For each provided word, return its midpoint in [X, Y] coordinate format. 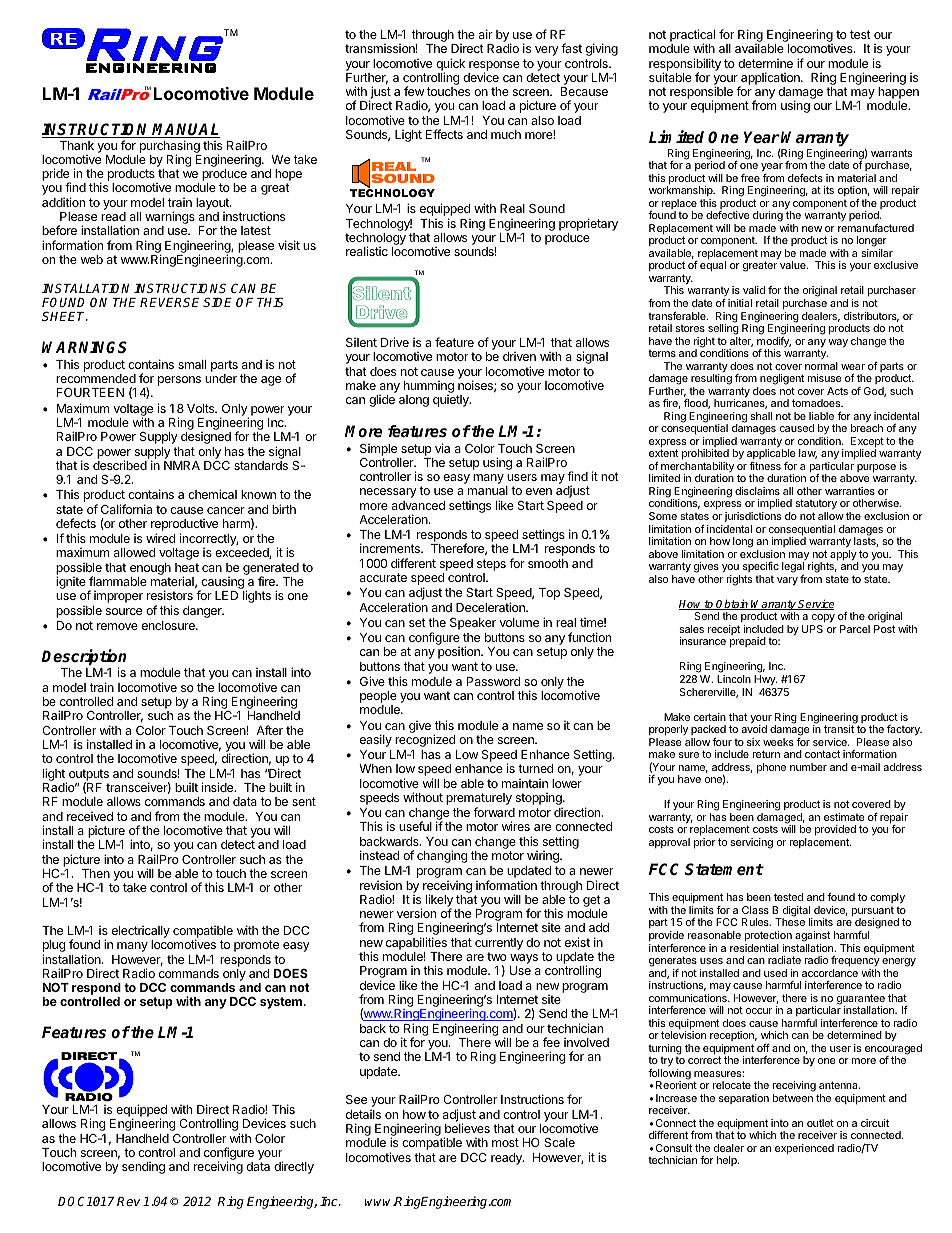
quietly [452, 401]
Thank [77, 145]
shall [761, 416]
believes [467, 1128]
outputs [87, 776]
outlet [820, 1123]
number [808, 767]
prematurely [479, 800]
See [356, 1099]
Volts [202, 408]
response [494, 67]
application [770, 79]
